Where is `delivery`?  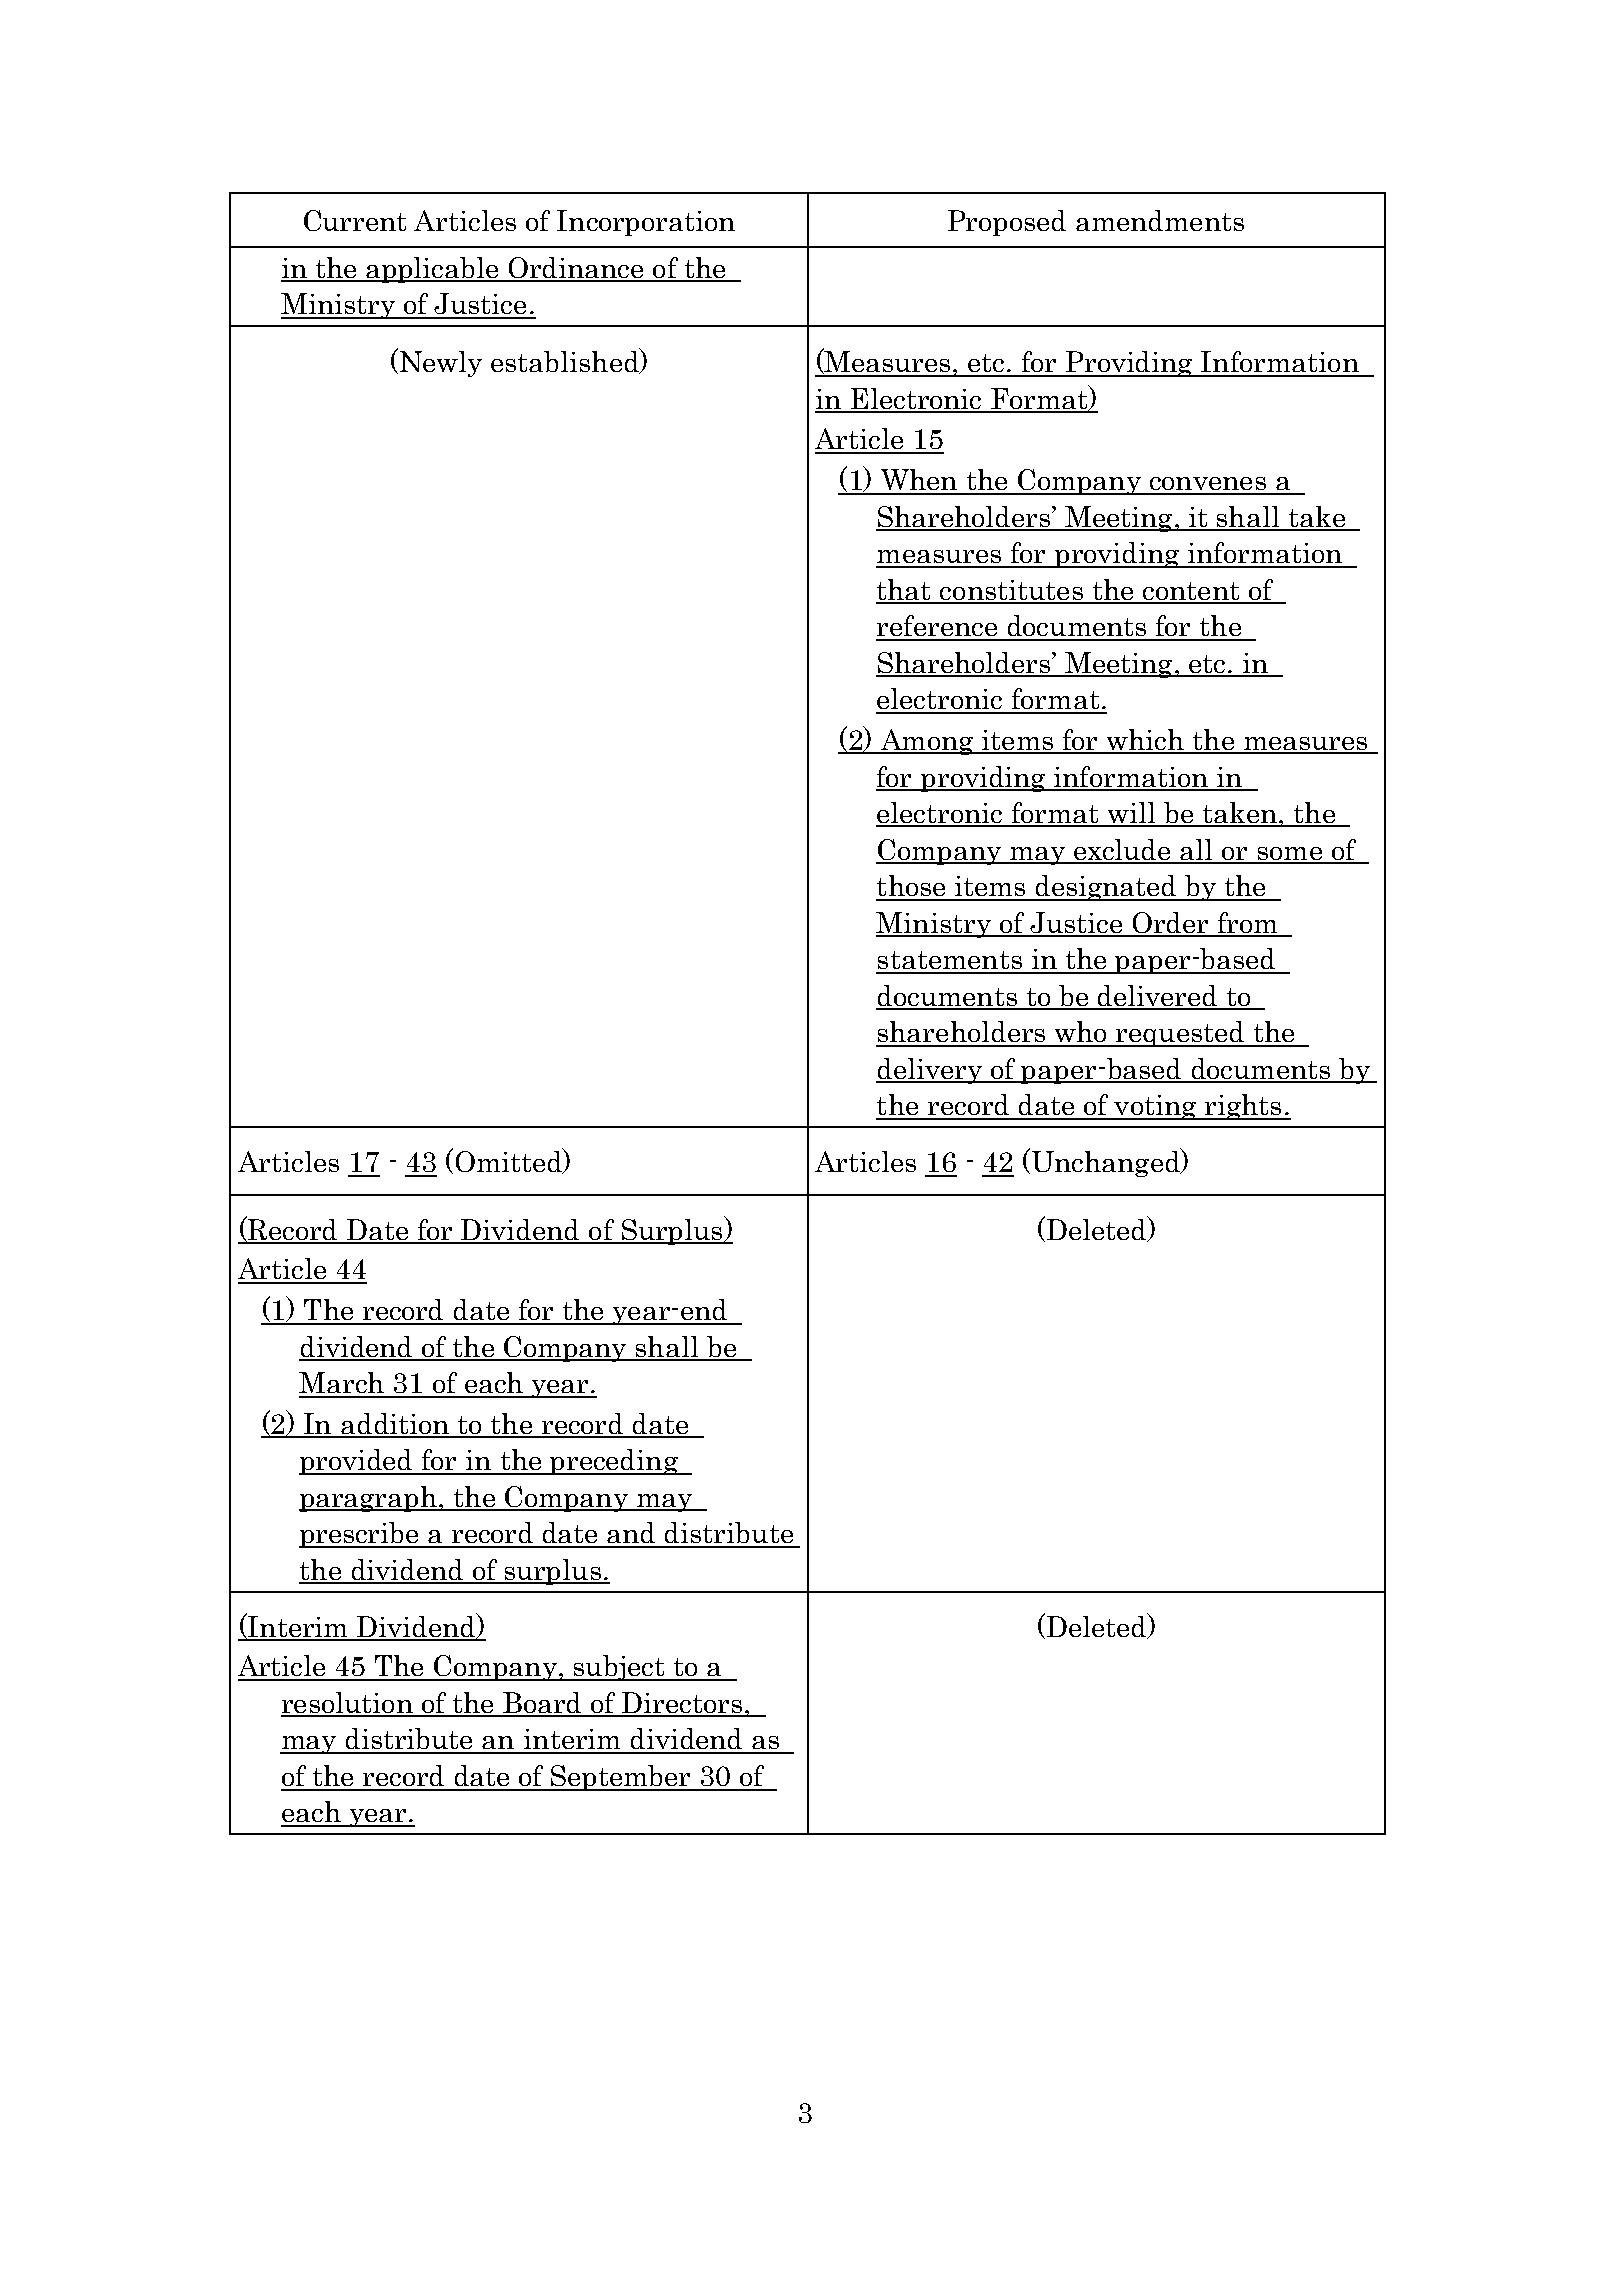
delivery is located at coordinates (930, 1071).
